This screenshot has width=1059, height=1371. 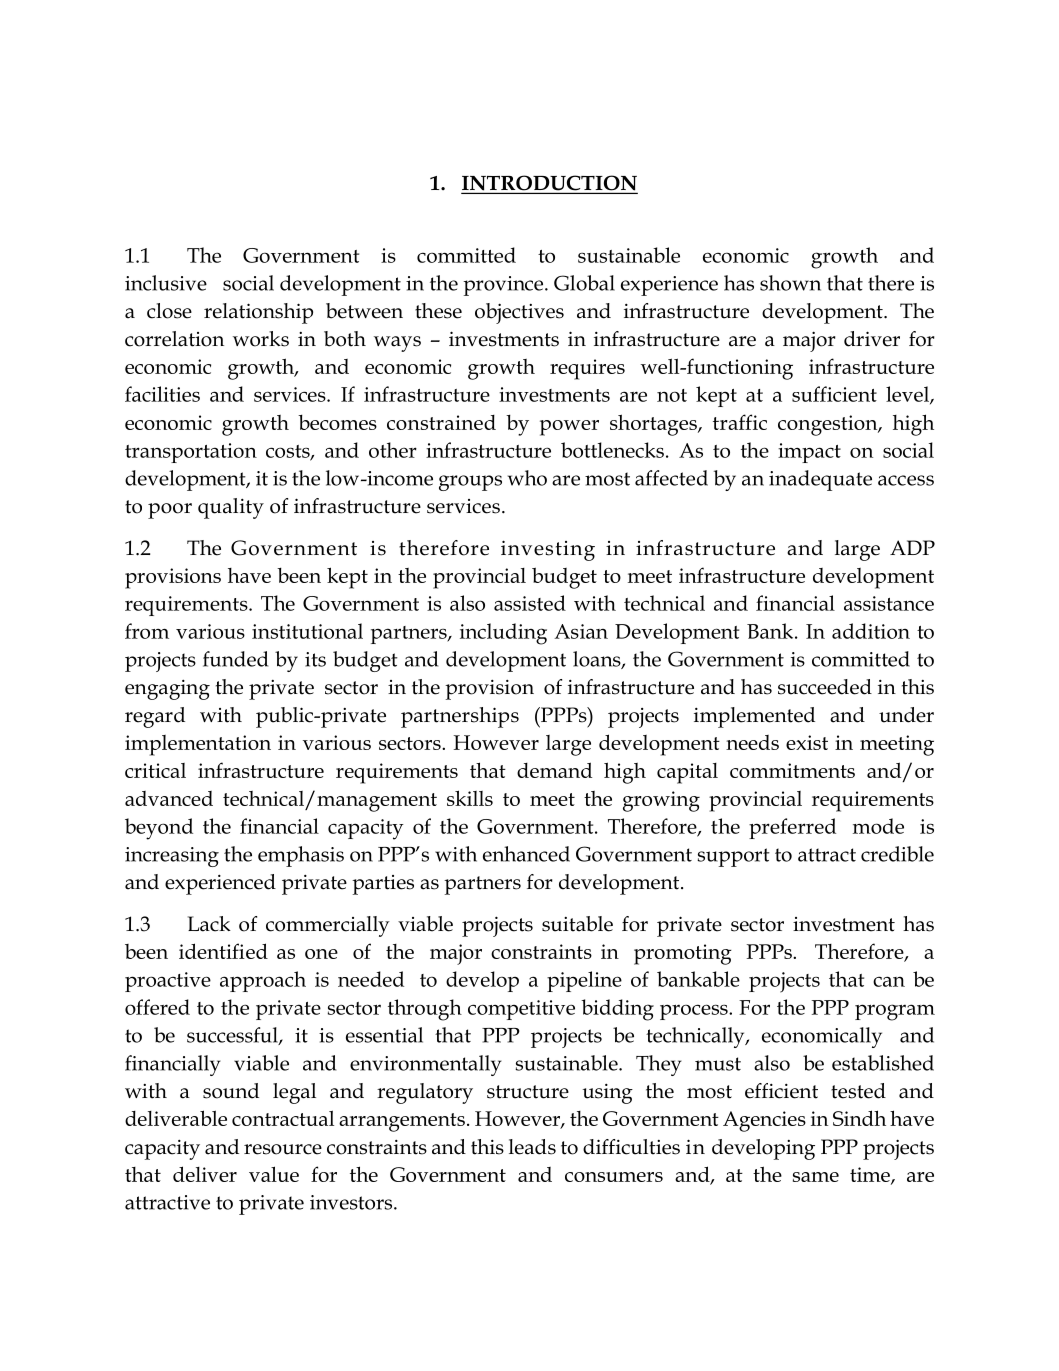 What do you see at coordinates (166, 283) in the screenshot?
I see `inclusive` at bounding box center [166, 283].
